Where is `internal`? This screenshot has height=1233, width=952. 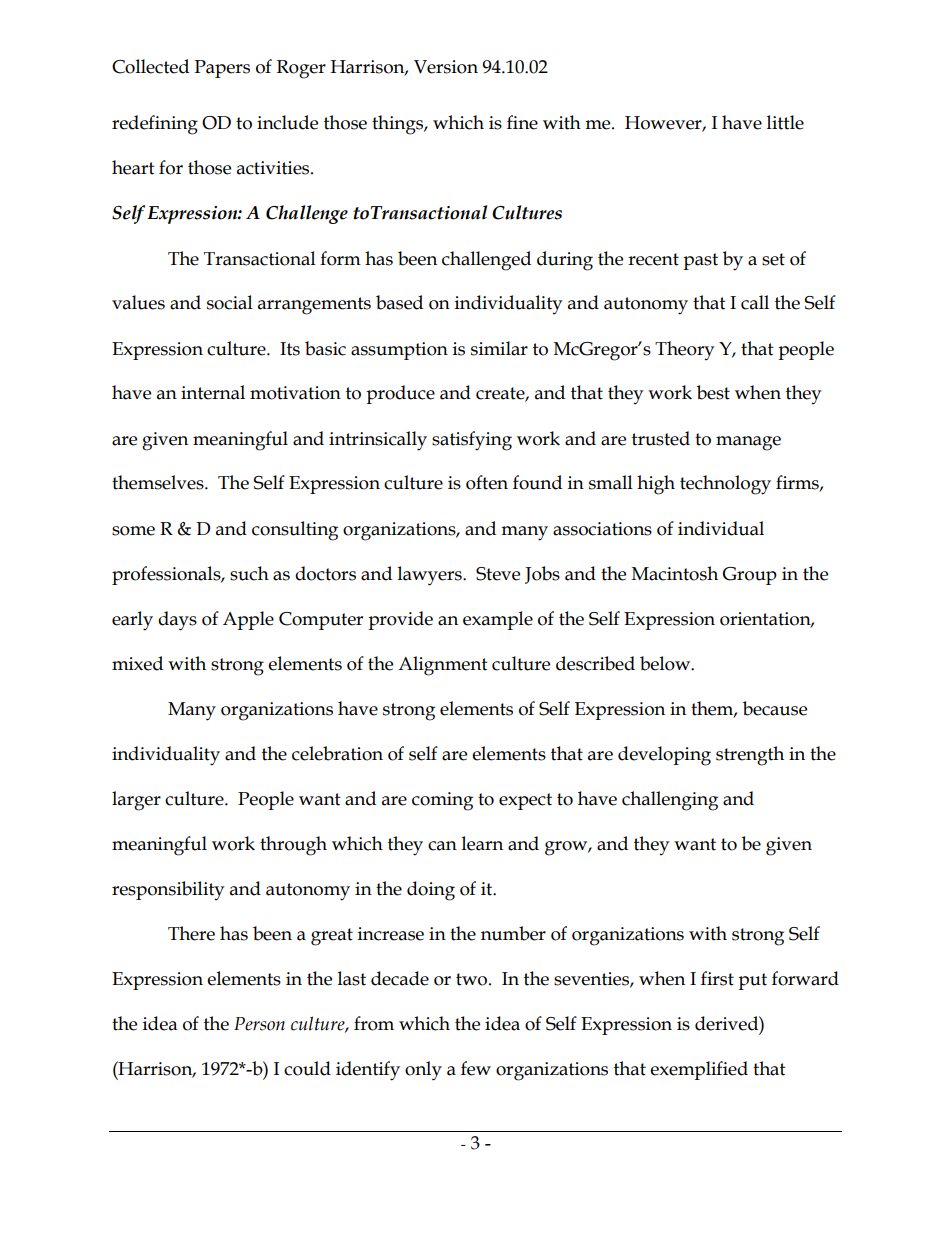 internal is located at coordinates (213, 392).
